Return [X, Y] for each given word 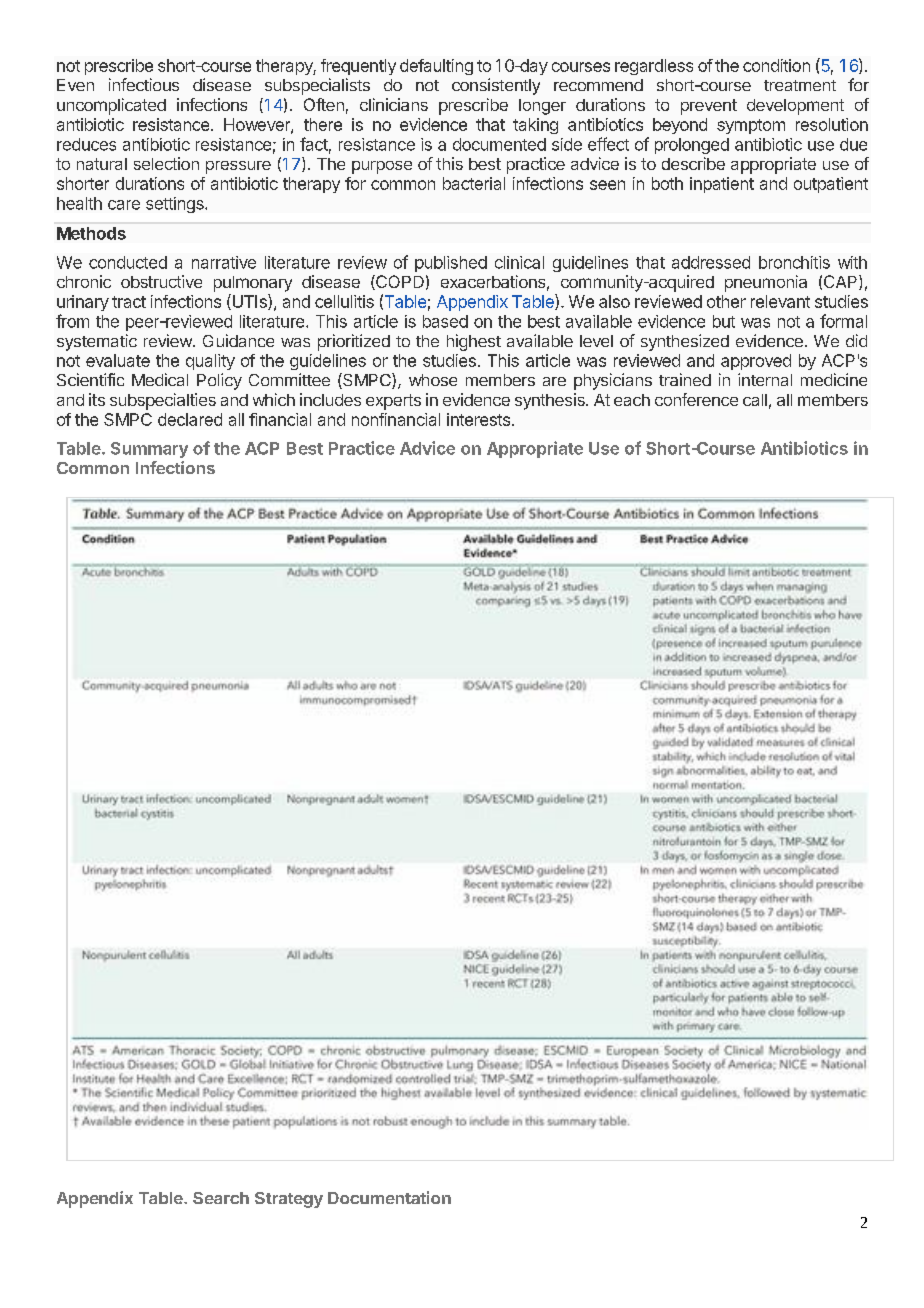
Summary [149, 450]
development [795, 107]
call [755, 400]
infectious [144, 84]
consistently [496, 86]
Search [221, 1198]
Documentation [389, 1197]
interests [478, 419]
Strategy [289, 1200]
